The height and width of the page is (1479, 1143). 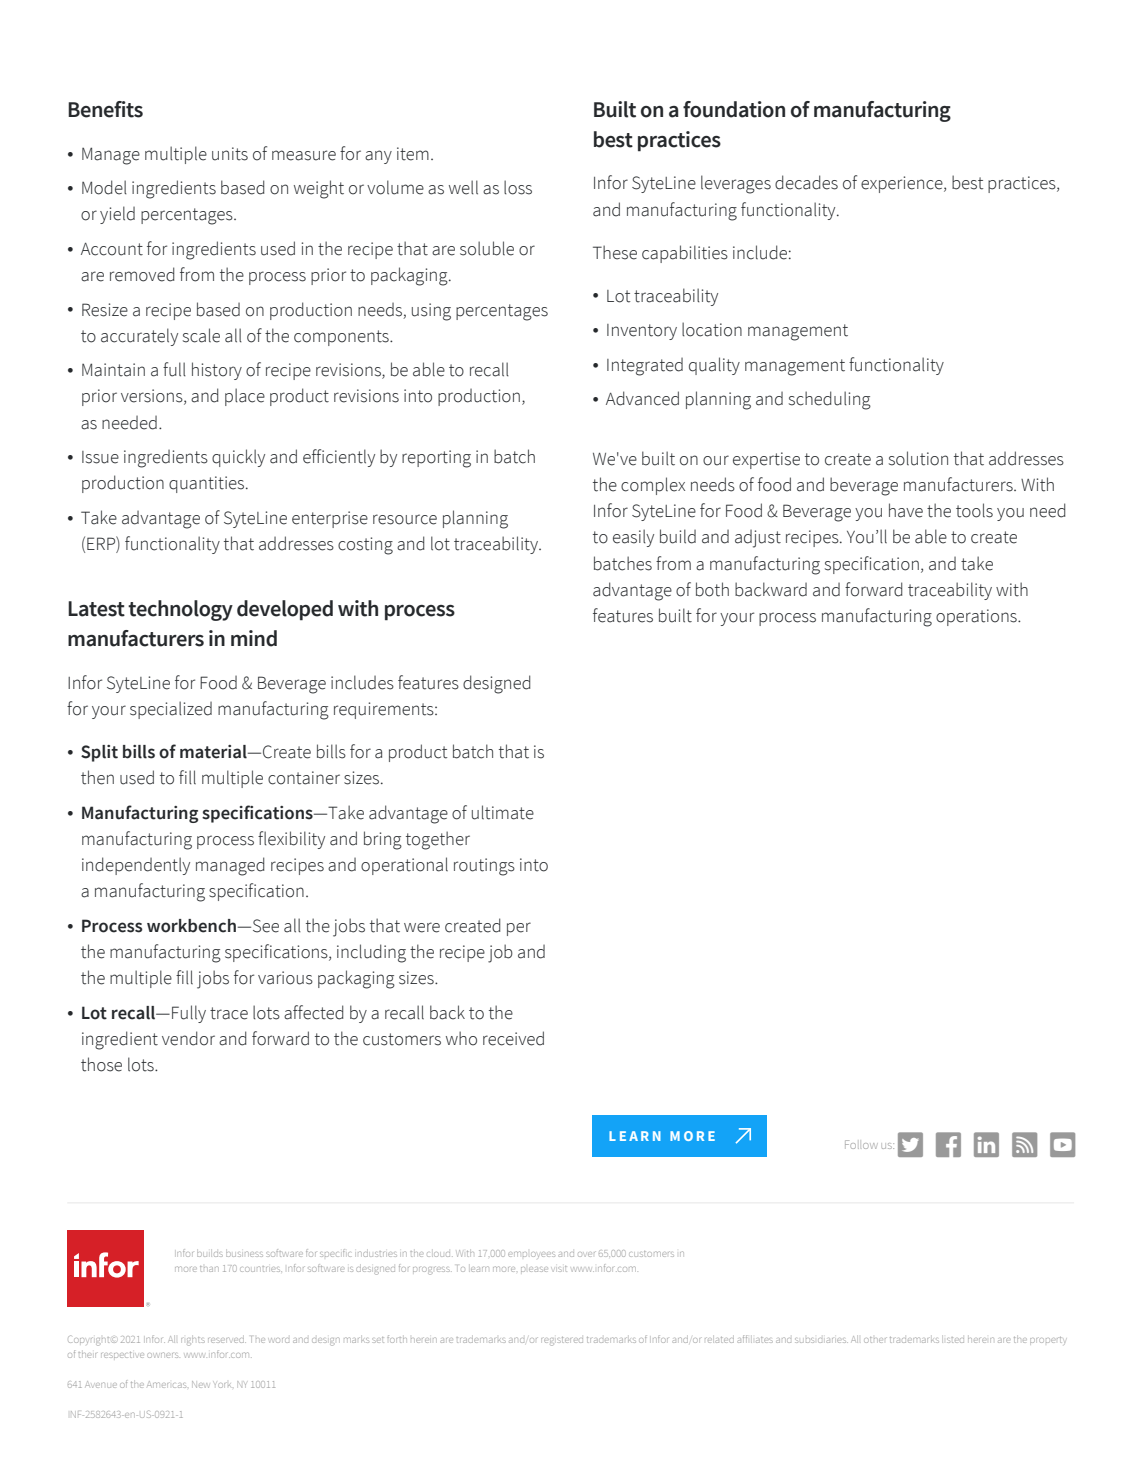 I want to click on loss, so click(x=518, y=187).
